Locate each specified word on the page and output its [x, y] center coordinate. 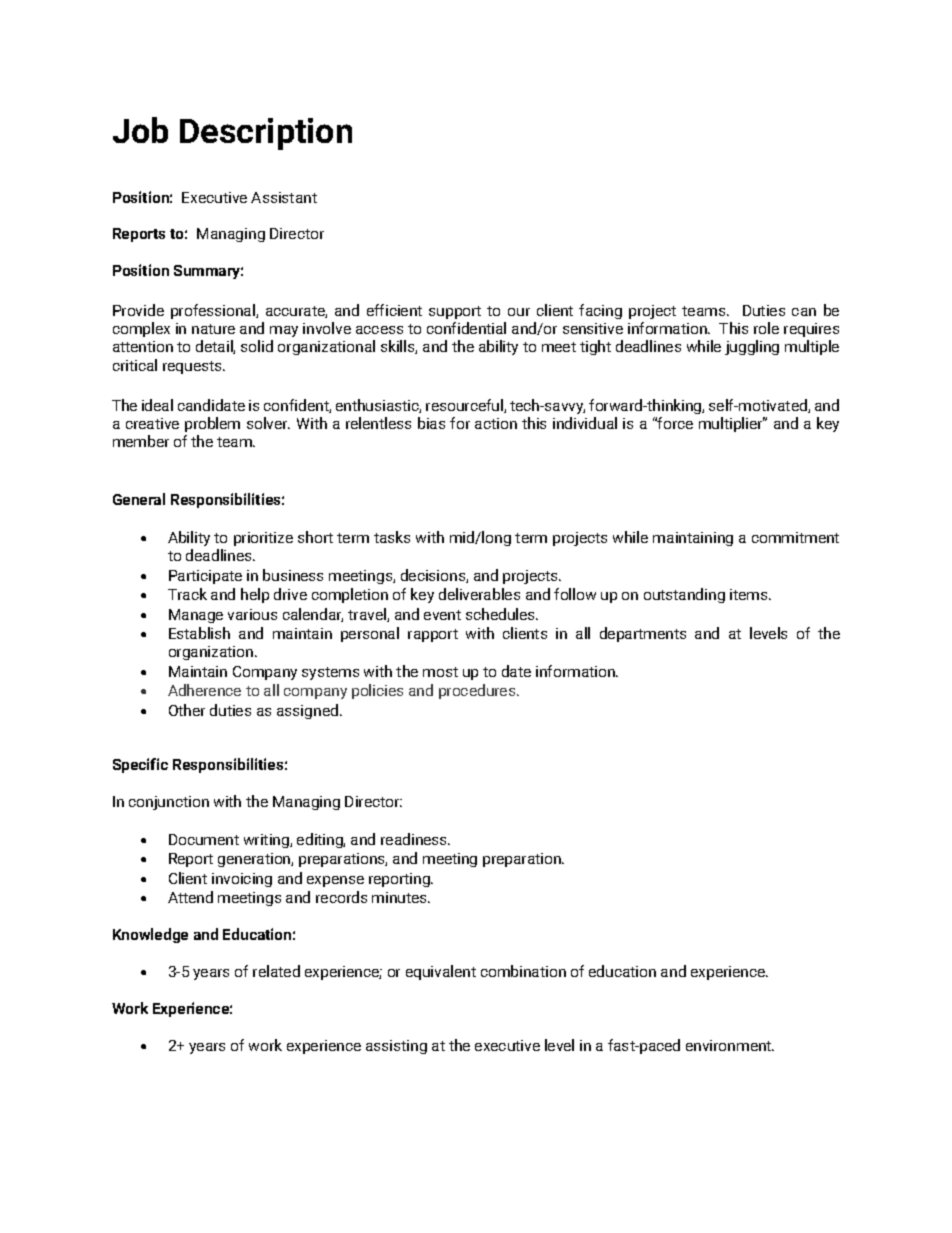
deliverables [479, 594]
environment [730, 1045]
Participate [205, 577]
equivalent [441, 972]
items [750, 594]
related [276, 971]
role [766, 328]
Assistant [284, 197]
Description [266, 134]
